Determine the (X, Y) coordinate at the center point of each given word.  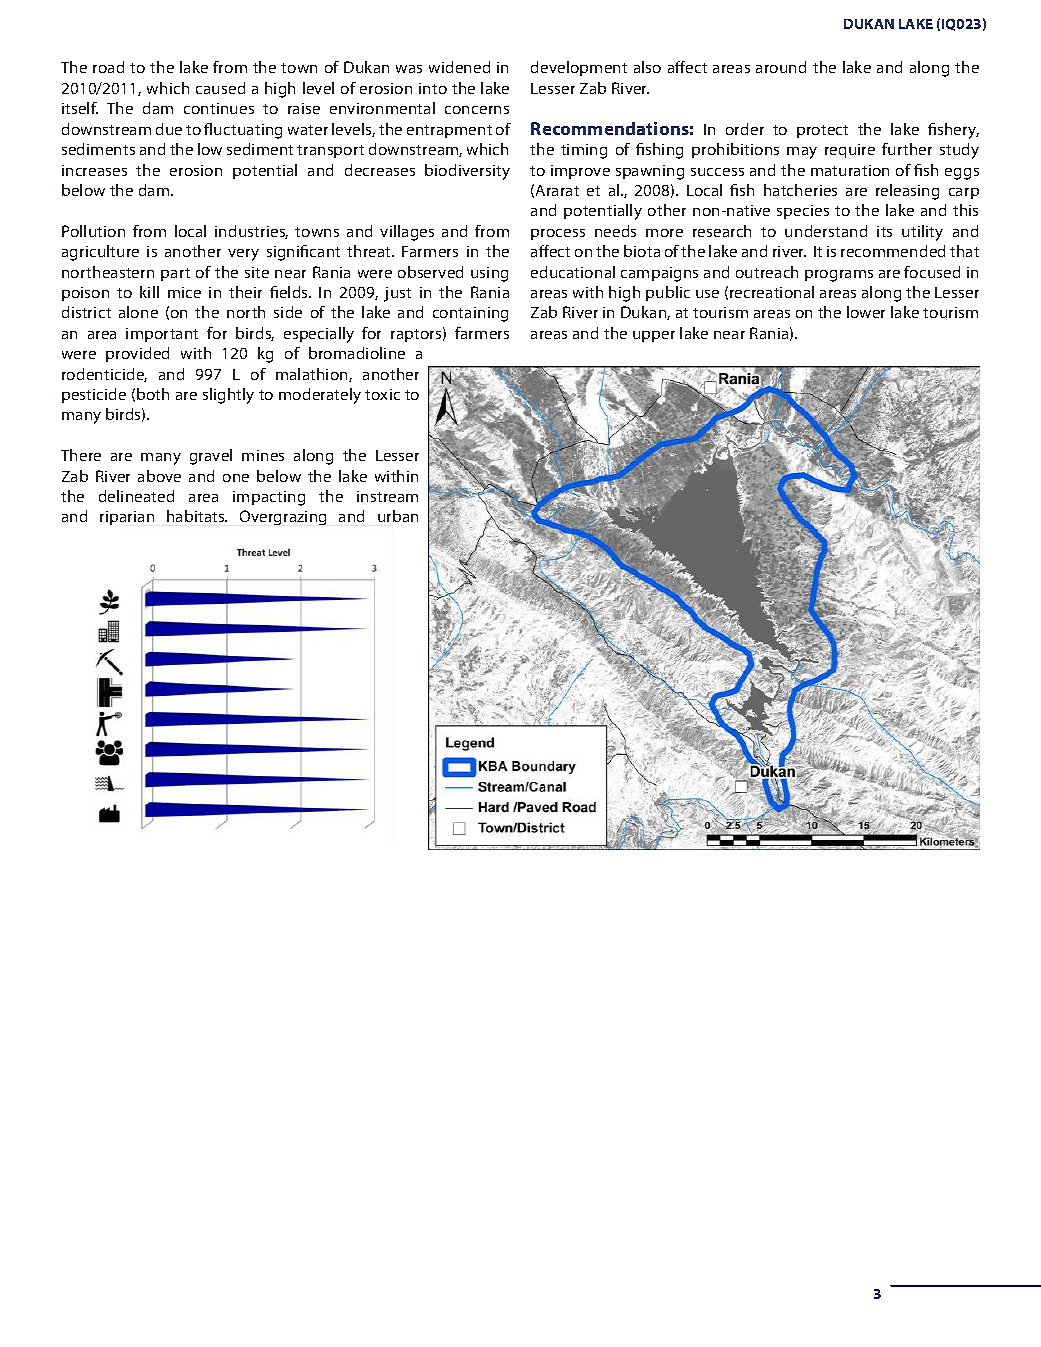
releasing (907, 192)
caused (220, 88)
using (489, 274)
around (781, 67)
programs (839, 276)
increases (94, 170)
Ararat (557, 190)
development (579, 68)
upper (654, 336)
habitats (197, 516)
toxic (382, 394)
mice (184, 292)
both (153, 394)
